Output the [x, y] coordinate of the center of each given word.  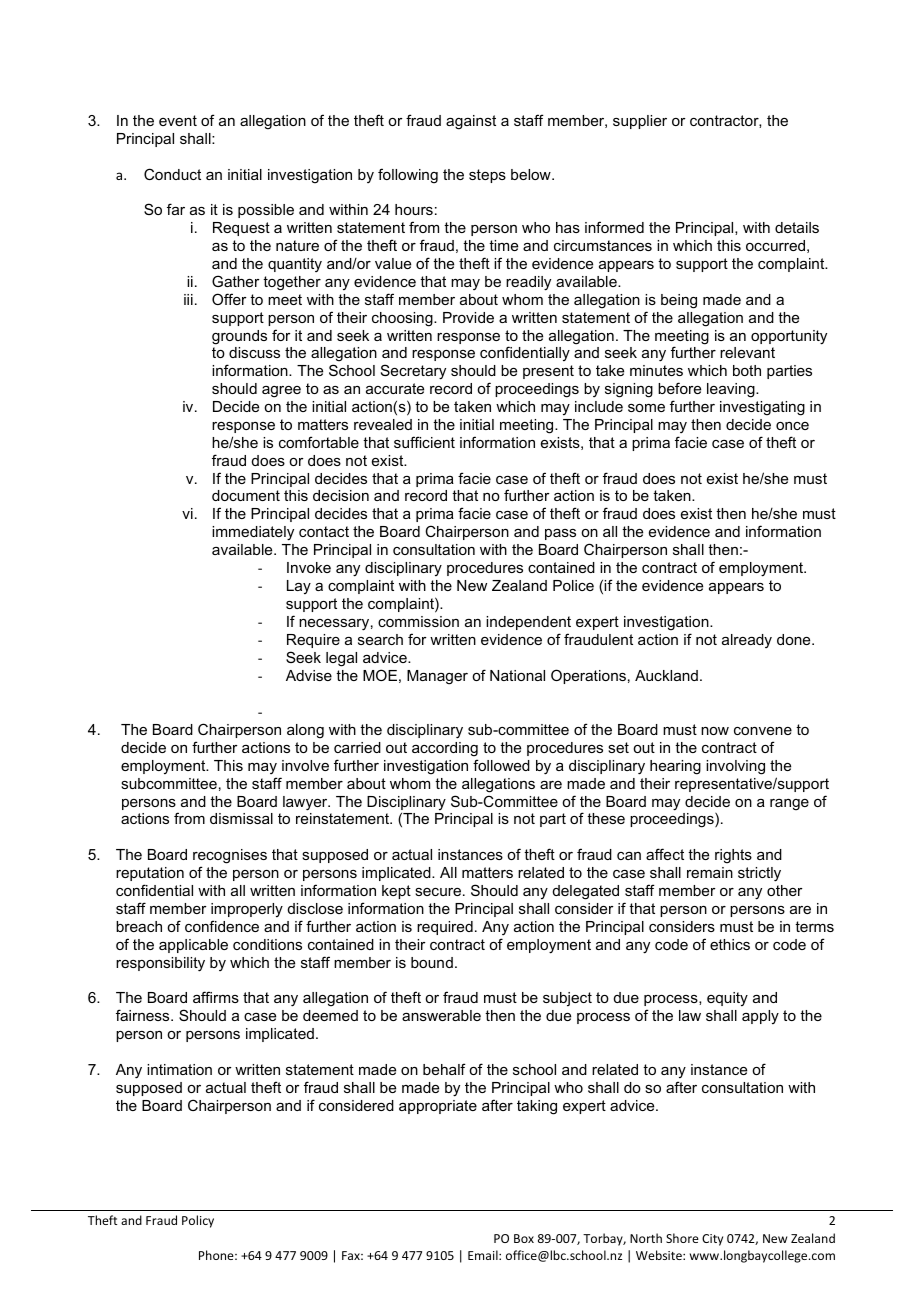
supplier [640, 122]
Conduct [172, 174]
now [715, 731]
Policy [198, 1221]
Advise [309, 675]
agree [281, 392]
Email [484, 1255]
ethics [730, 944]
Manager [437, 677]
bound [432, 962]
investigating [762, 408]
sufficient [424, 442]
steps [487, 176]
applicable [193, 946]
